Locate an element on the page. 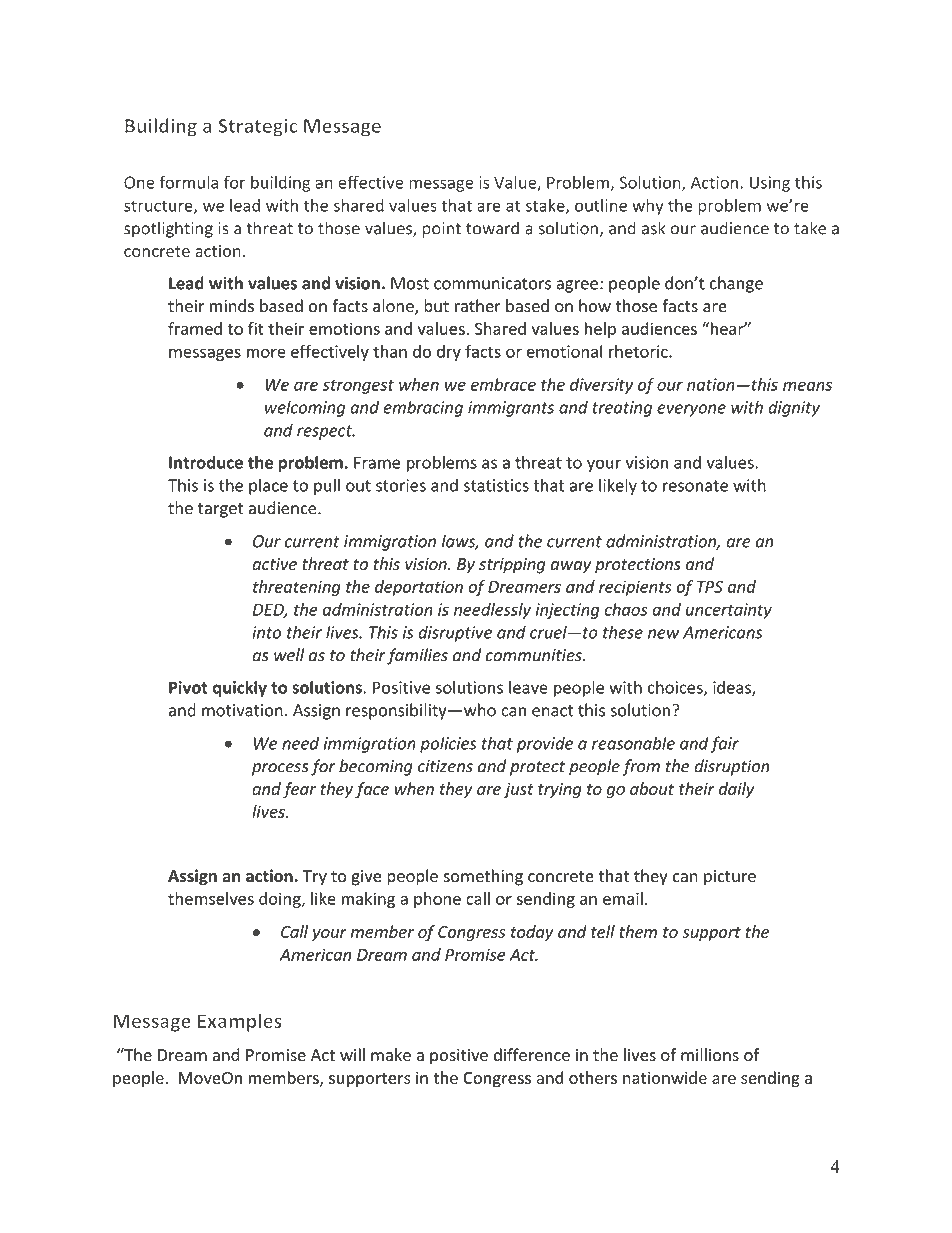  fear is located at coordinates (299, 790).
